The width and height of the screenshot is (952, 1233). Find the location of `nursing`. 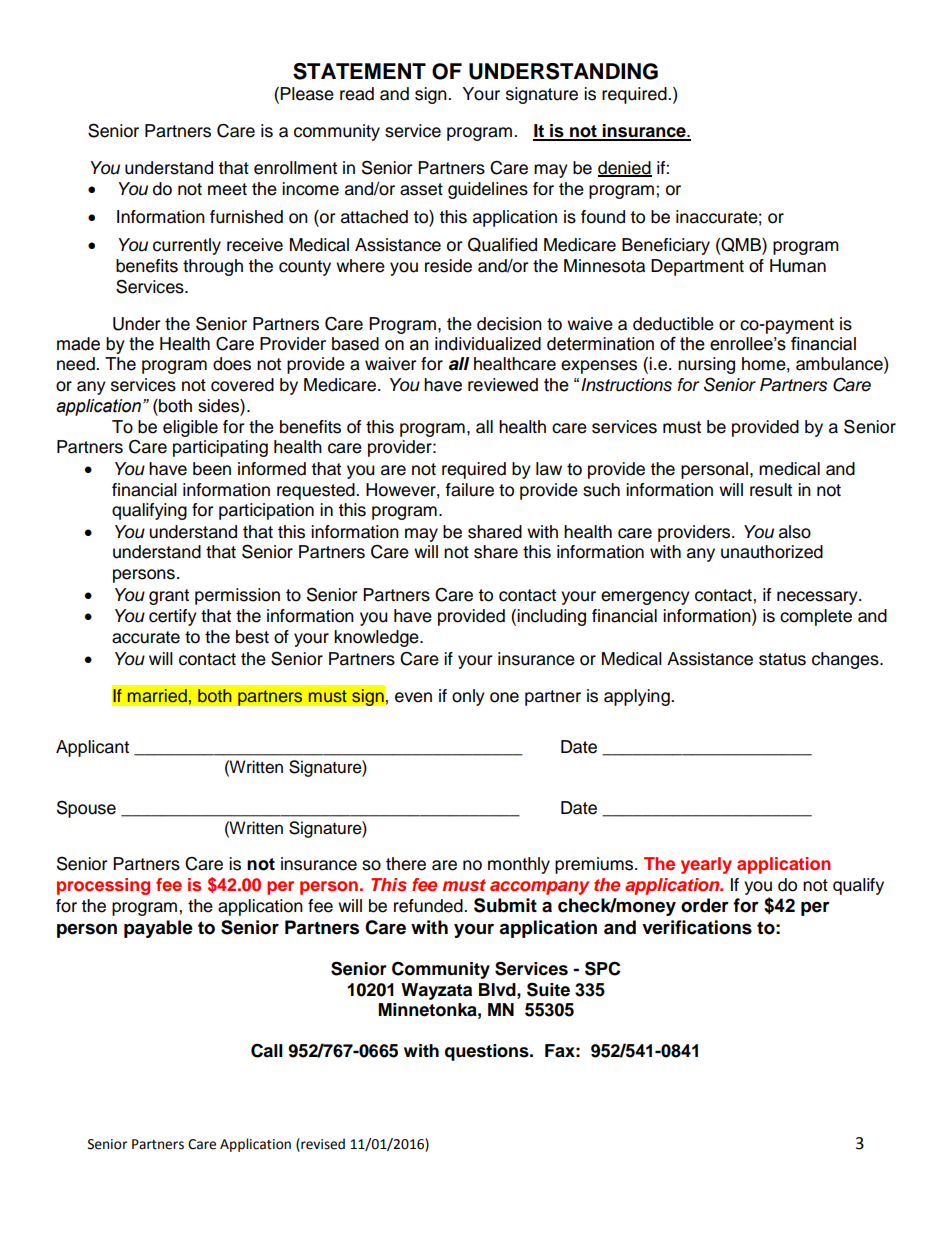

nursing is located at coordinates (706, 365).
